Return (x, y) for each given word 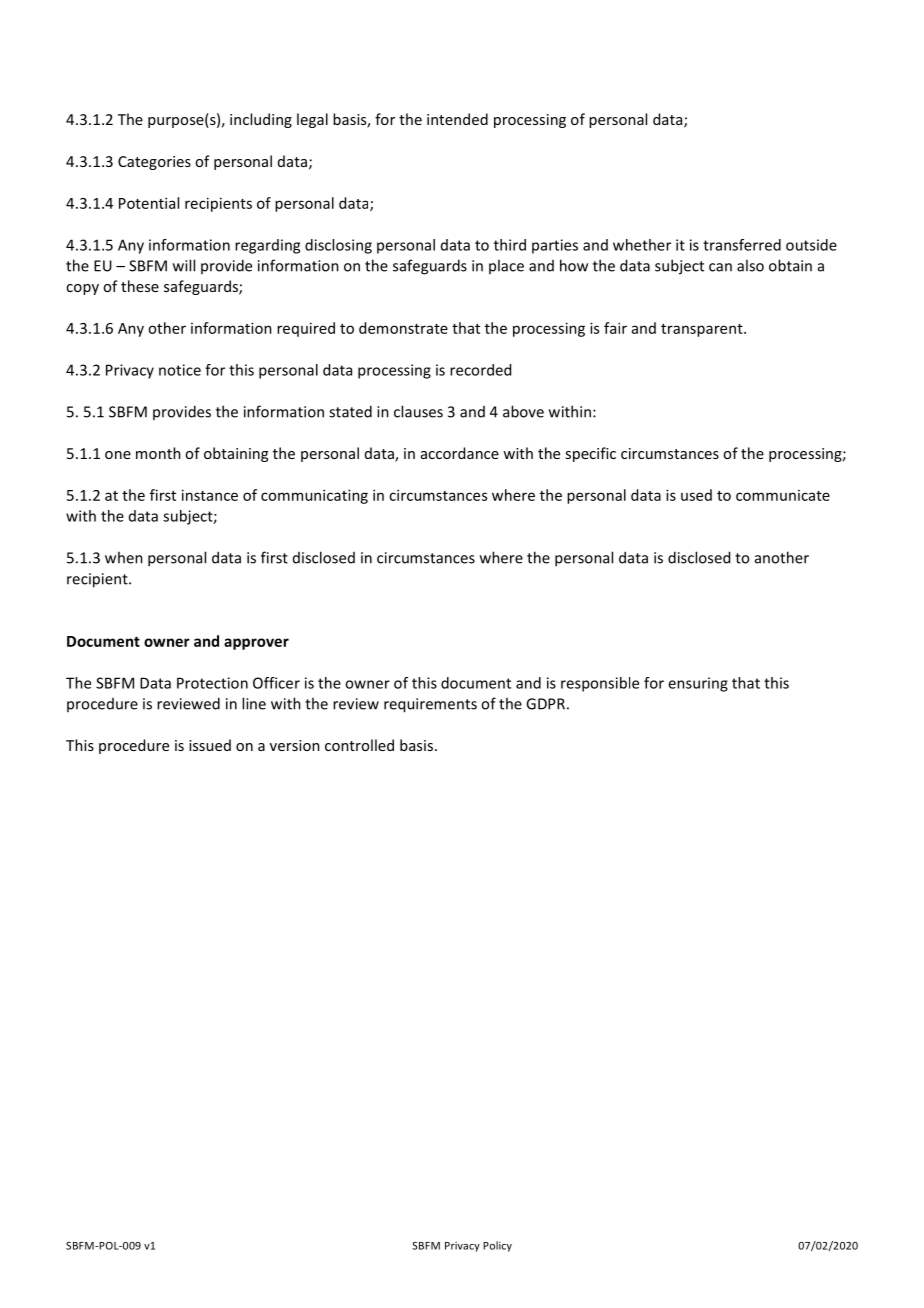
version (295, 745)
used (696, 495)
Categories (154, 163)
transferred (742, 245)
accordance (460, 453)
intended (457, 119)
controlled (359, 745)
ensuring (698, 684)
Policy (497, 1246)
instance (210, 495)
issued (210, 745)
